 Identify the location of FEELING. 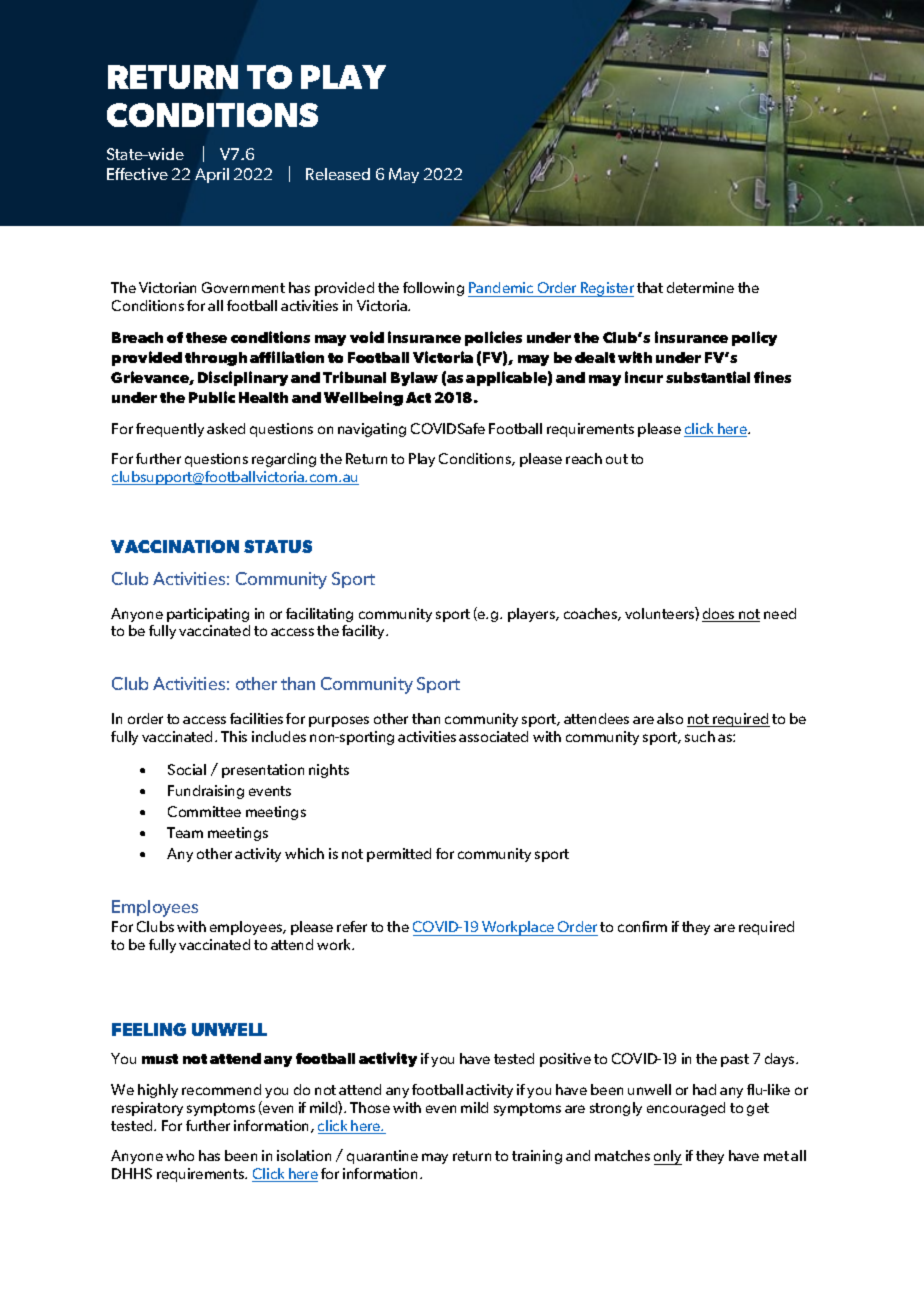
(149, 1029).
